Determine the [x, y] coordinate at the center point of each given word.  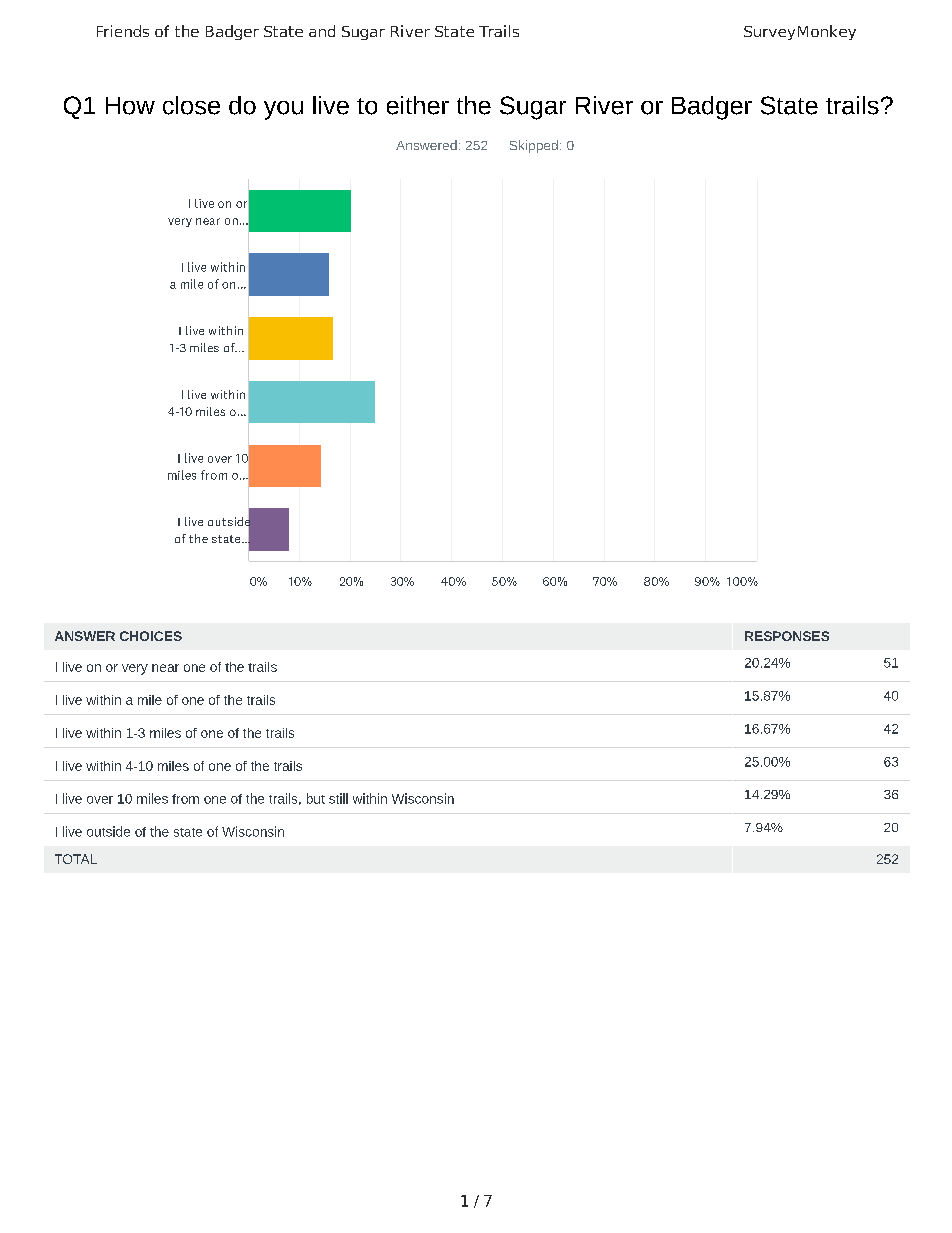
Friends [123, 31]
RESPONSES [787, 636]
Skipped [534, 146]
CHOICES [151, 636]
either [418, 105]
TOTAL [76, 859]
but [316, 798]
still [338, 798]
